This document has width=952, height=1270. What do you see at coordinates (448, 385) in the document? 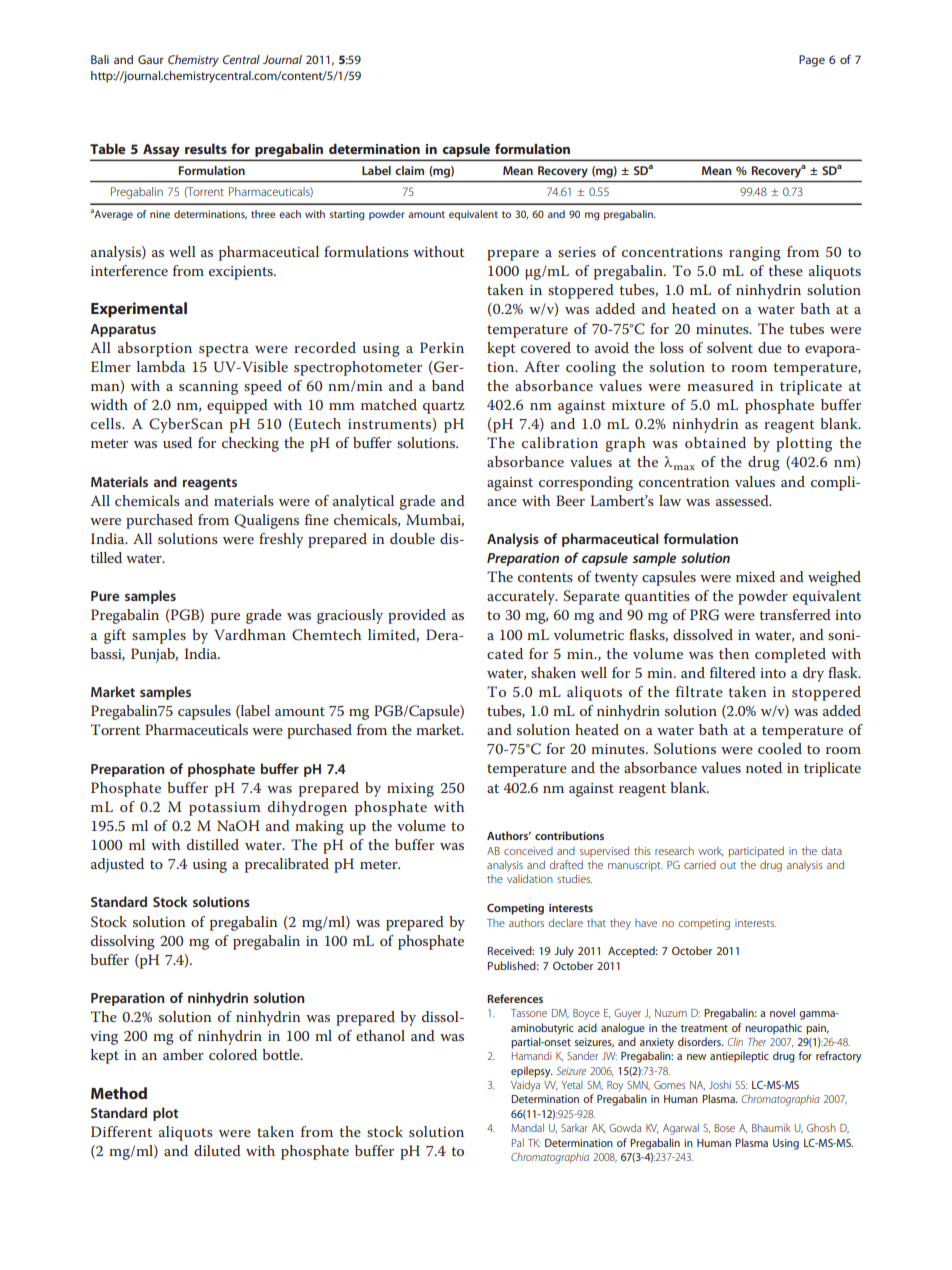
I see `band` at bounding box center [448, 385].
